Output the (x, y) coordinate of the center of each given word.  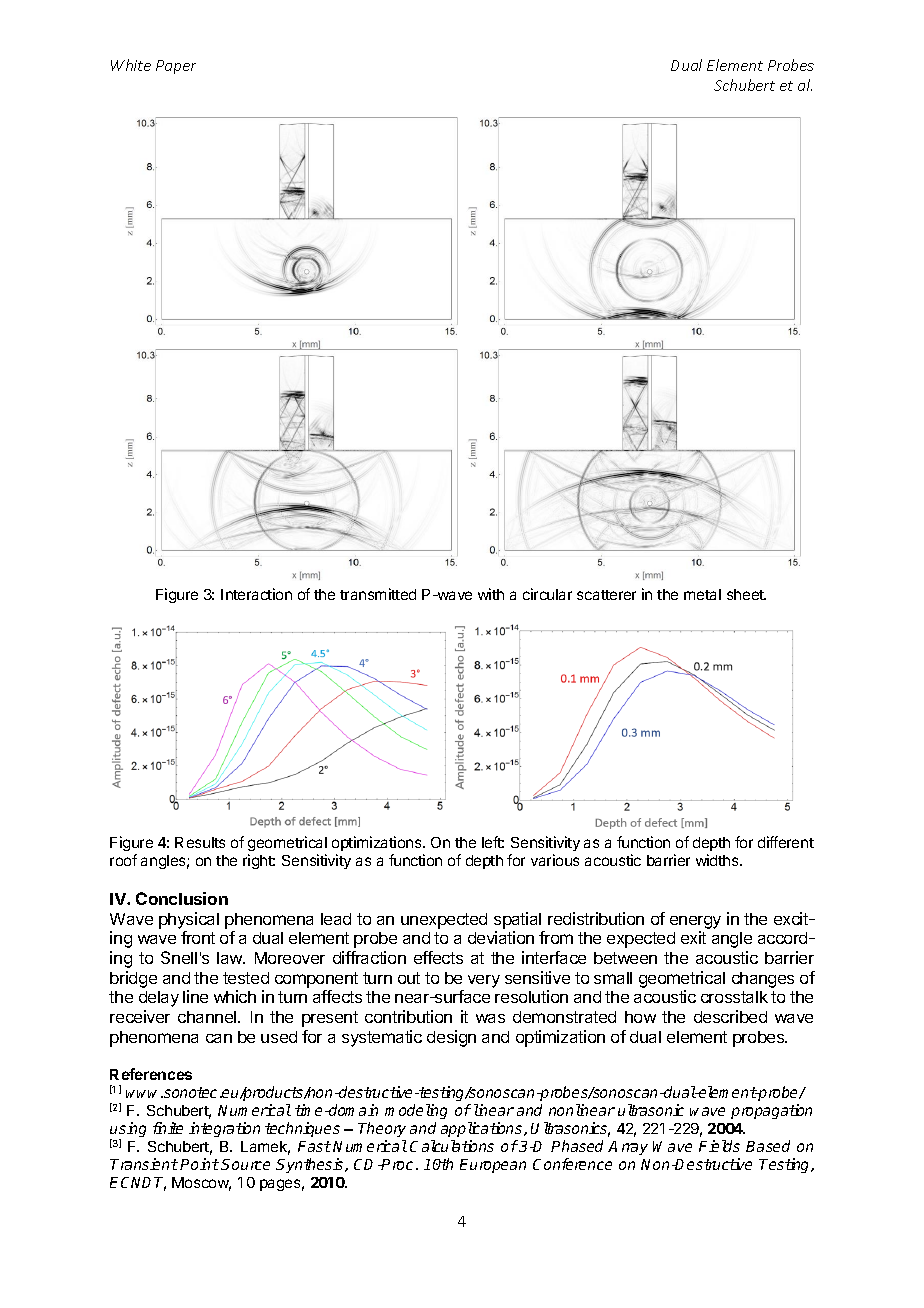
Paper (176, 67)
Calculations (452, 1146)
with (491, 594)
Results (200, 842)
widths (718, 860)
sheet (746, 594)
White (131, 65)
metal (702, 594)
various (555, 860)
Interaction (256, 594)
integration (224, 1129)
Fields (719, 1146)
